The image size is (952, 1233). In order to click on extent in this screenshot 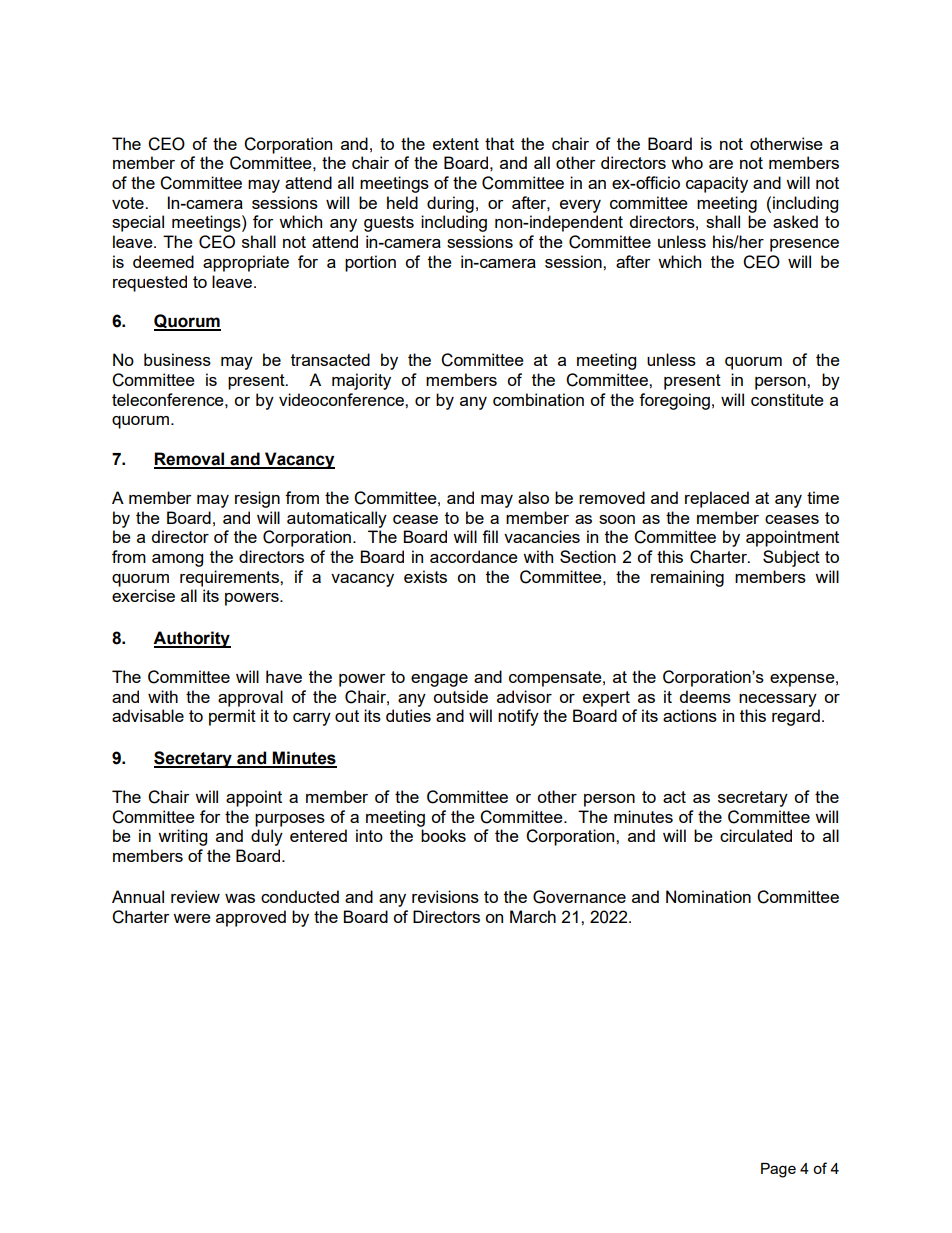, I will do `click(456, 144)`.
